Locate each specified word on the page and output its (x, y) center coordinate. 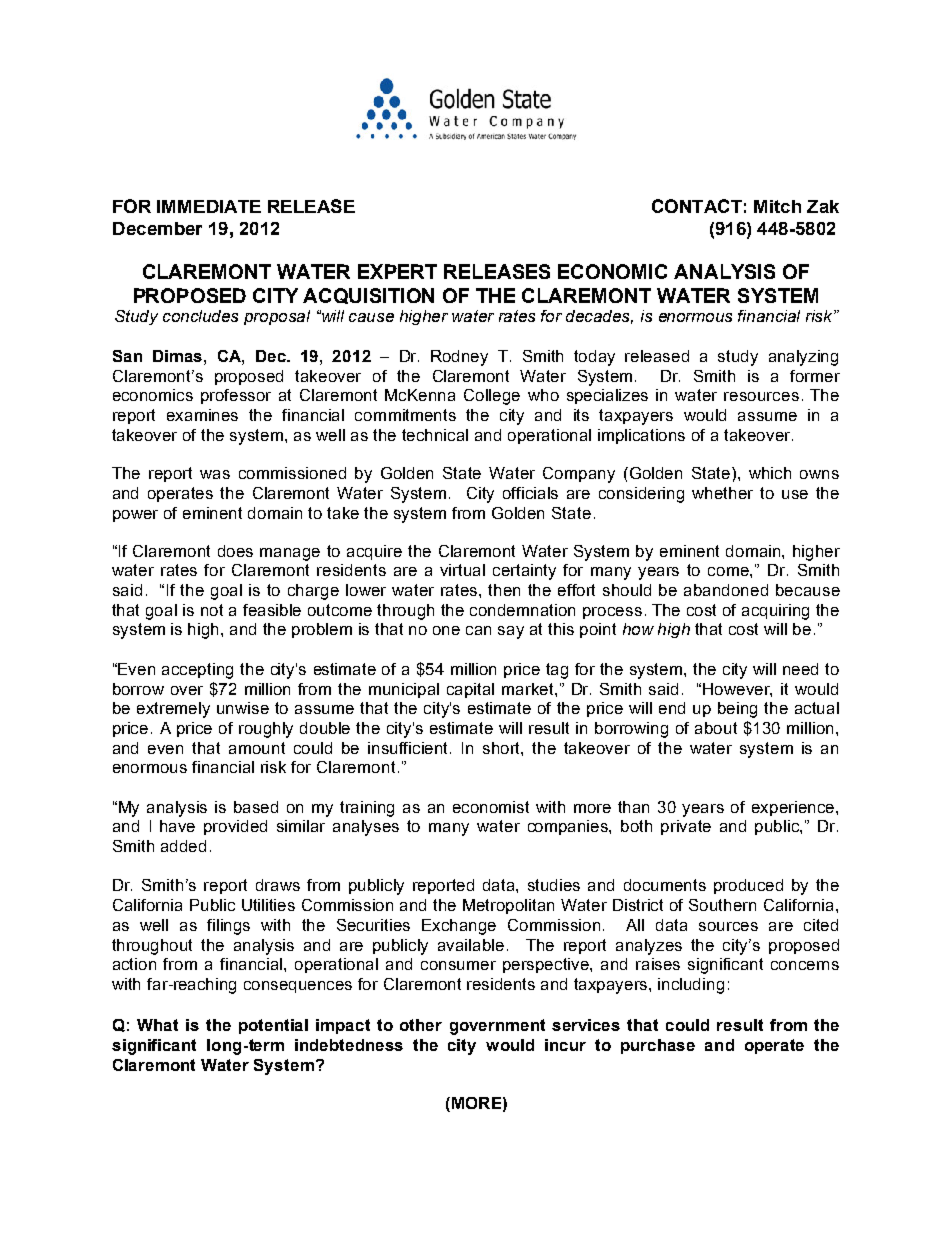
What (157, 1025)
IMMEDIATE (209, 206)
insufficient (409, 748)
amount (257, 748)
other (421, 1025)
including (691, 986)
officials (530, 493)
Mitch (777, 206)
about (716, 728)
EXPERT (397, 271)
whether (722, 493)
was (215, 474)
